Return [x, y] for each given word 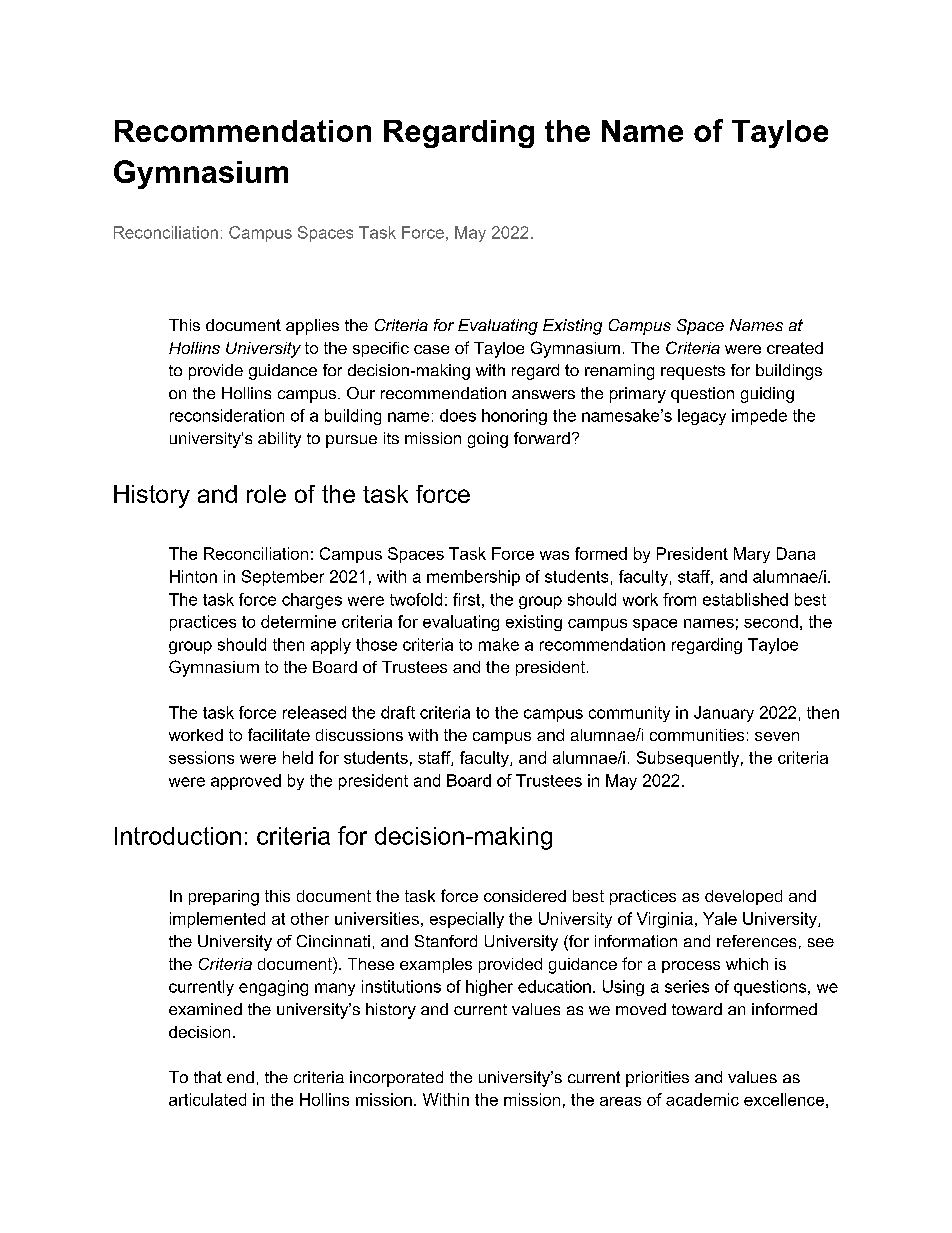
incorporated [396, 1079]
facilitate [279, 734]
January [724, 714]
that [208, 1077]
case [431, 349]
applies [312, 327]
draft [398, 712]
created [795, 348]
